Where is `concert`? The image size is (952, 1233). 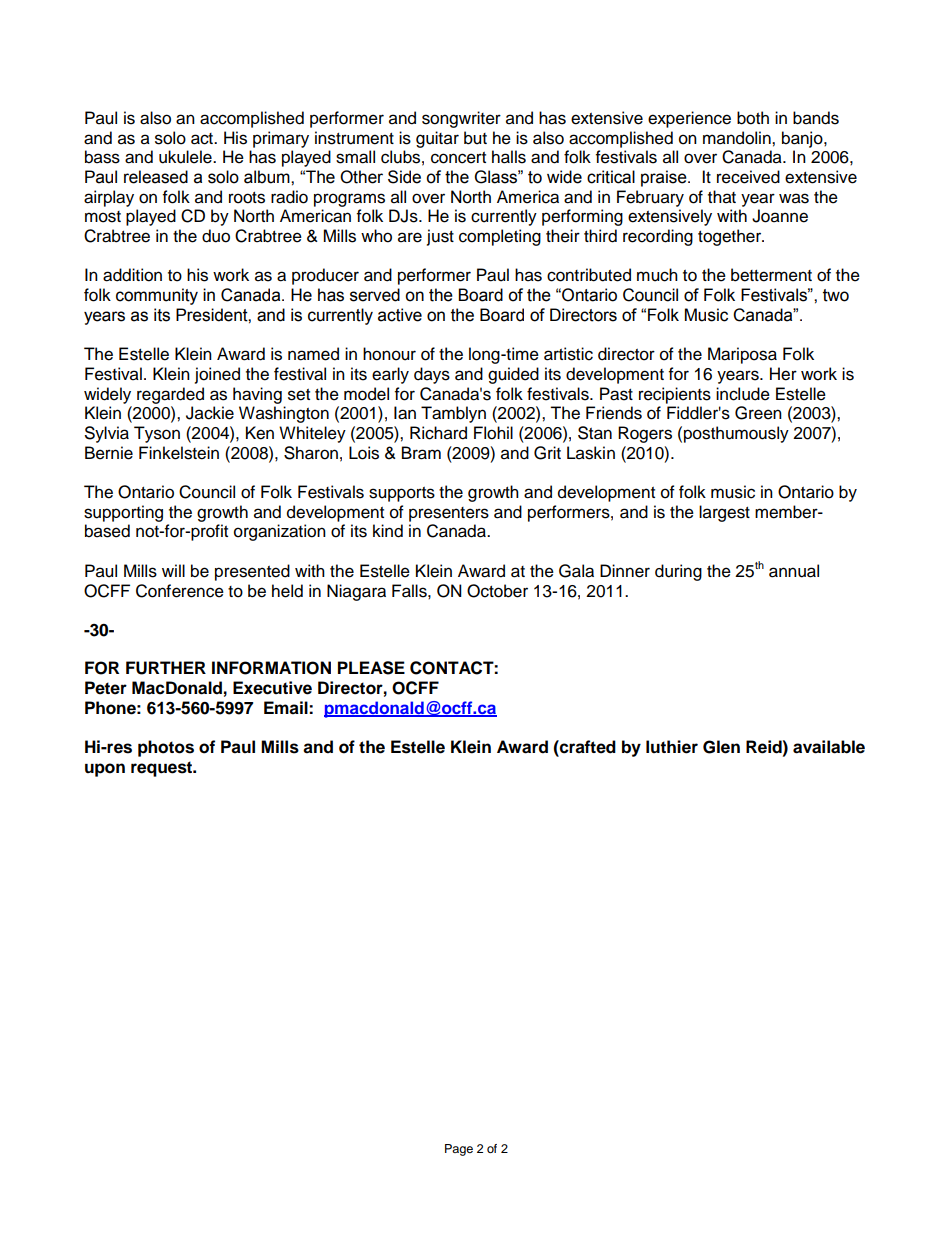 concert is located at coordinates (458, 158).
